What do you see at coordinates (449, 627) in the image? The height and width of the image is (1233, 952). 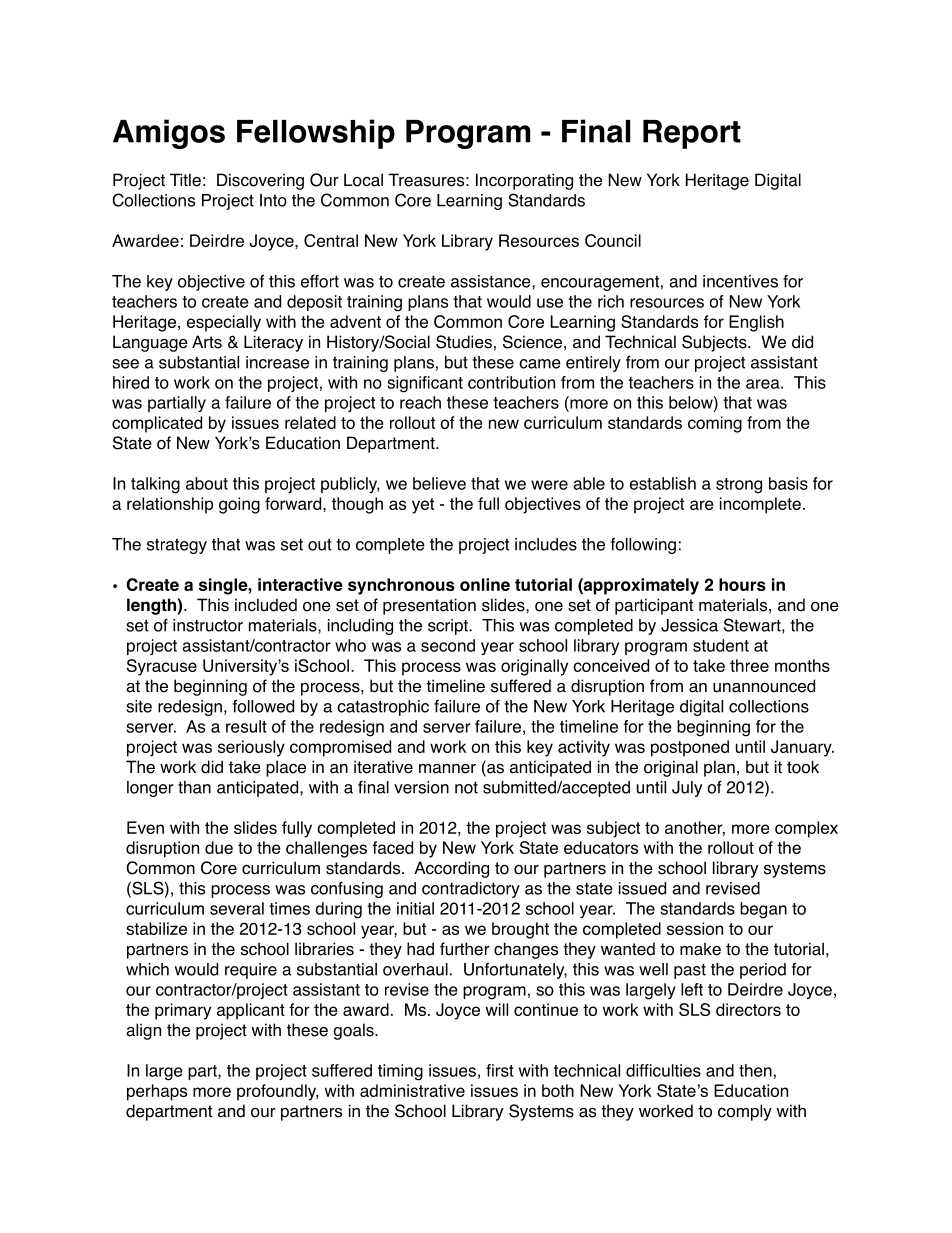 I see `script` at bounding box center [449, 627].
